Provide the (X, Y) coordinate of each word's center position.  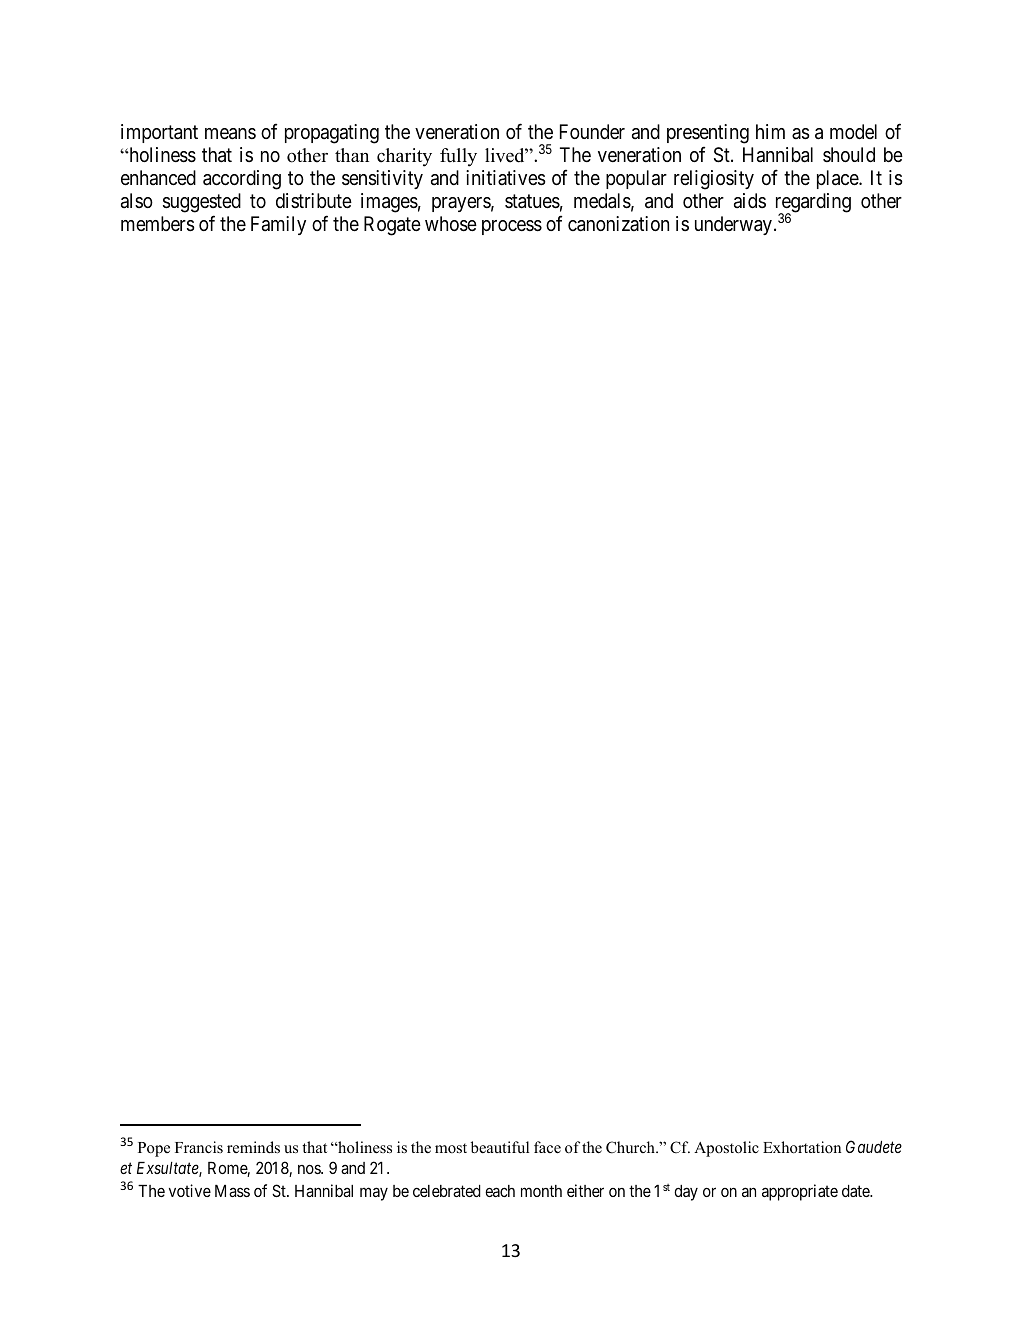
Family (278, 225)
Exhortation (802, 1147)
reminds (253, 1147)
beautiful (500, 1147)
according (242, 180)
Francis (199, 1147)
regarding (813, 204)
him (770, 131)
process (512, 227)
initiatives (506, 178)
